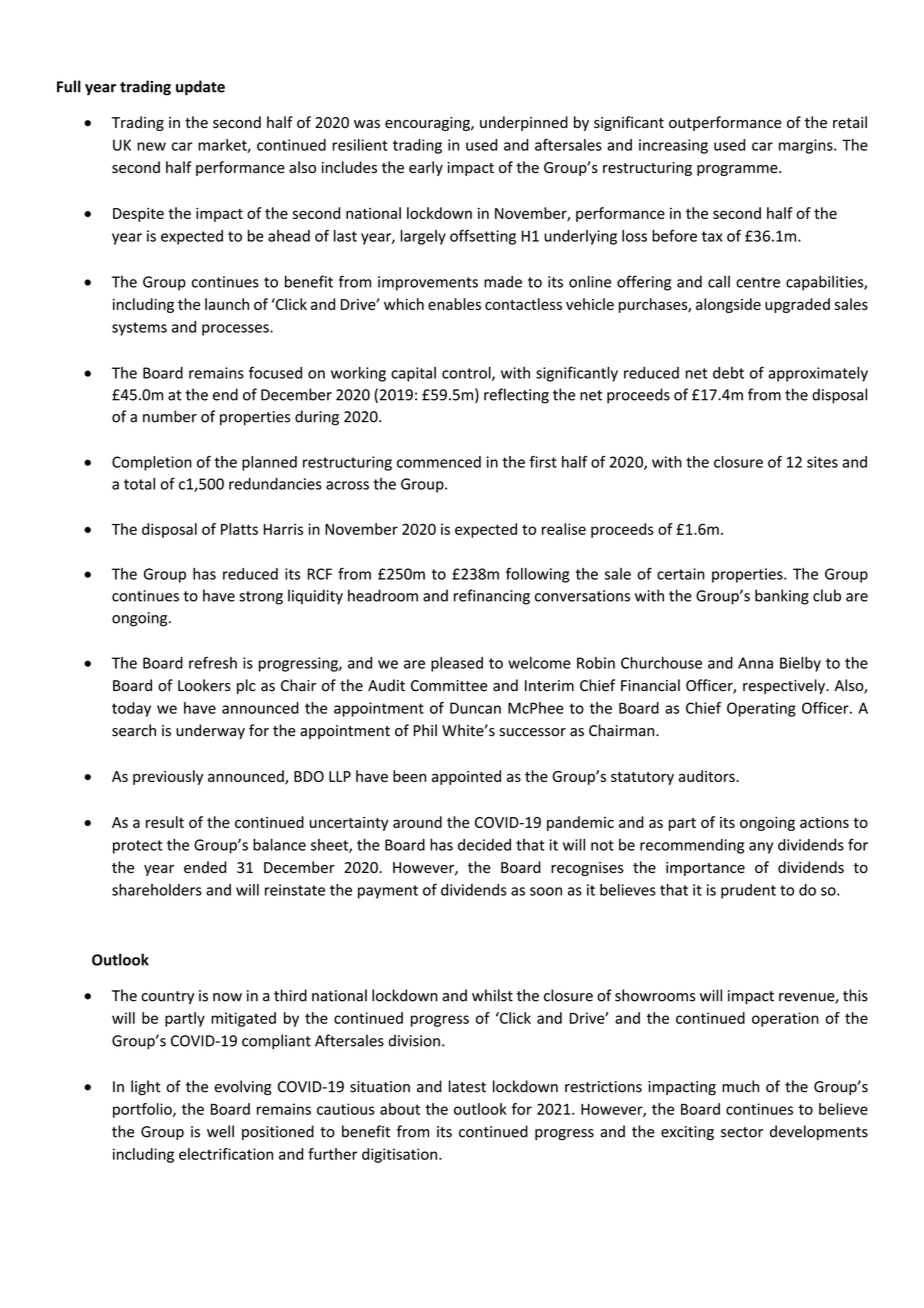 Image resolution: width=924 pixels, height=1308 pixels. Describe the element at coordinates (157, 890) in the screenshot. I see `shareholders` at that location.
